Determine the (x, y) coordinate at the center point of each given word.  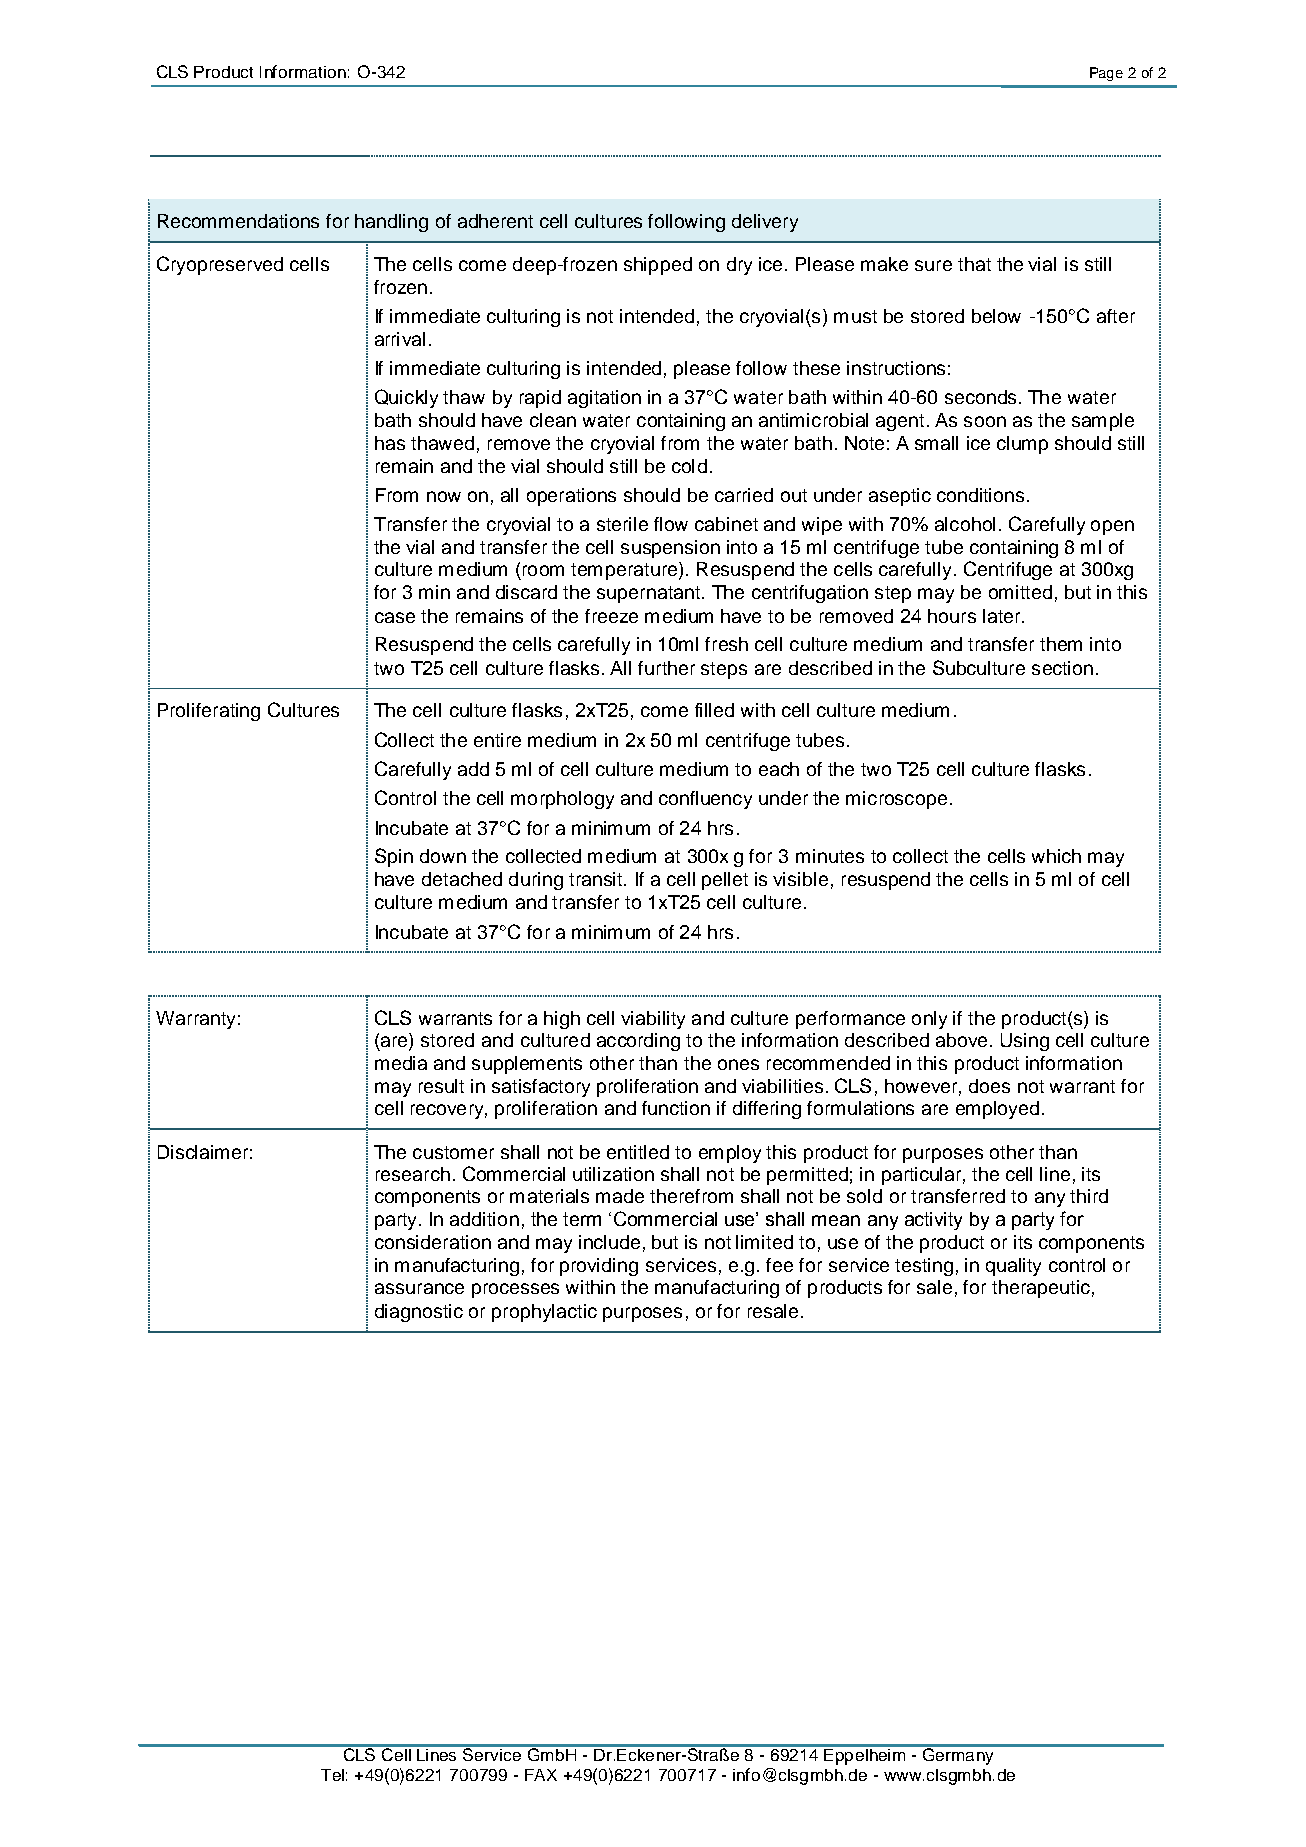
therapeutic (1041, 1289)
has (390, 443)
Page (1106, 74)
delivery (765, 223)
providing (599, 1267)
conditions (980, 495)
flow (671, 524)
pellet (725, 881)
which (1056, 856)
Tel (332, 1775)
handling (391, 223)
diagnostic (419, 1313)
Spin (394, 857)
